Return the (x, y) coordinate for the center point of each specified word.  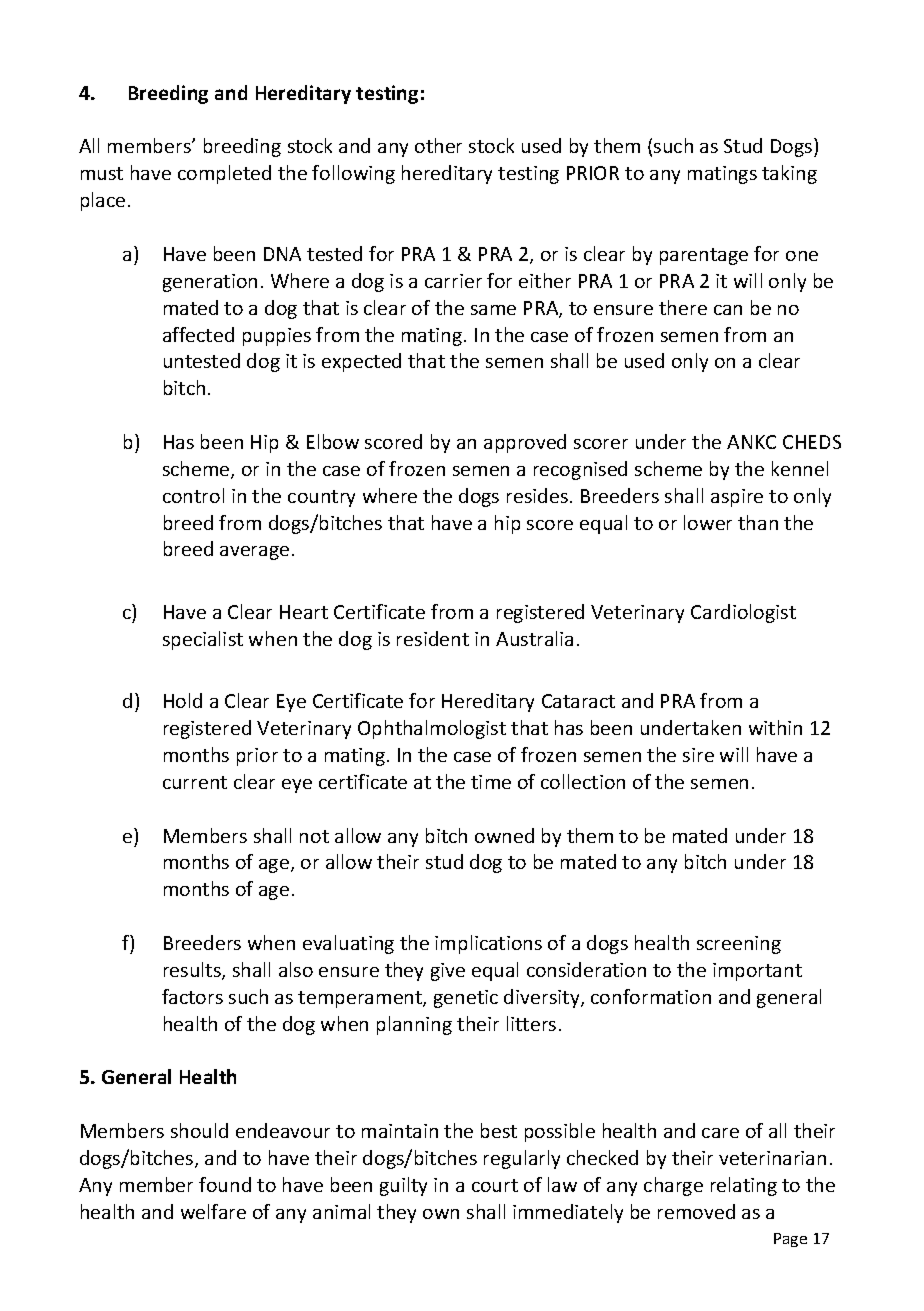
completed (224, 174)
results (193, 971)
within (775, 727)
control (193, 495)
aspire (737, 498)
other (438, 145)
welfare (213, 1211)
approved (525, 443)
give (448, 972)
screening (739, 945)
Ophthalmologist (432, 729)
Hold (183, 700)
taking (789, 174)
